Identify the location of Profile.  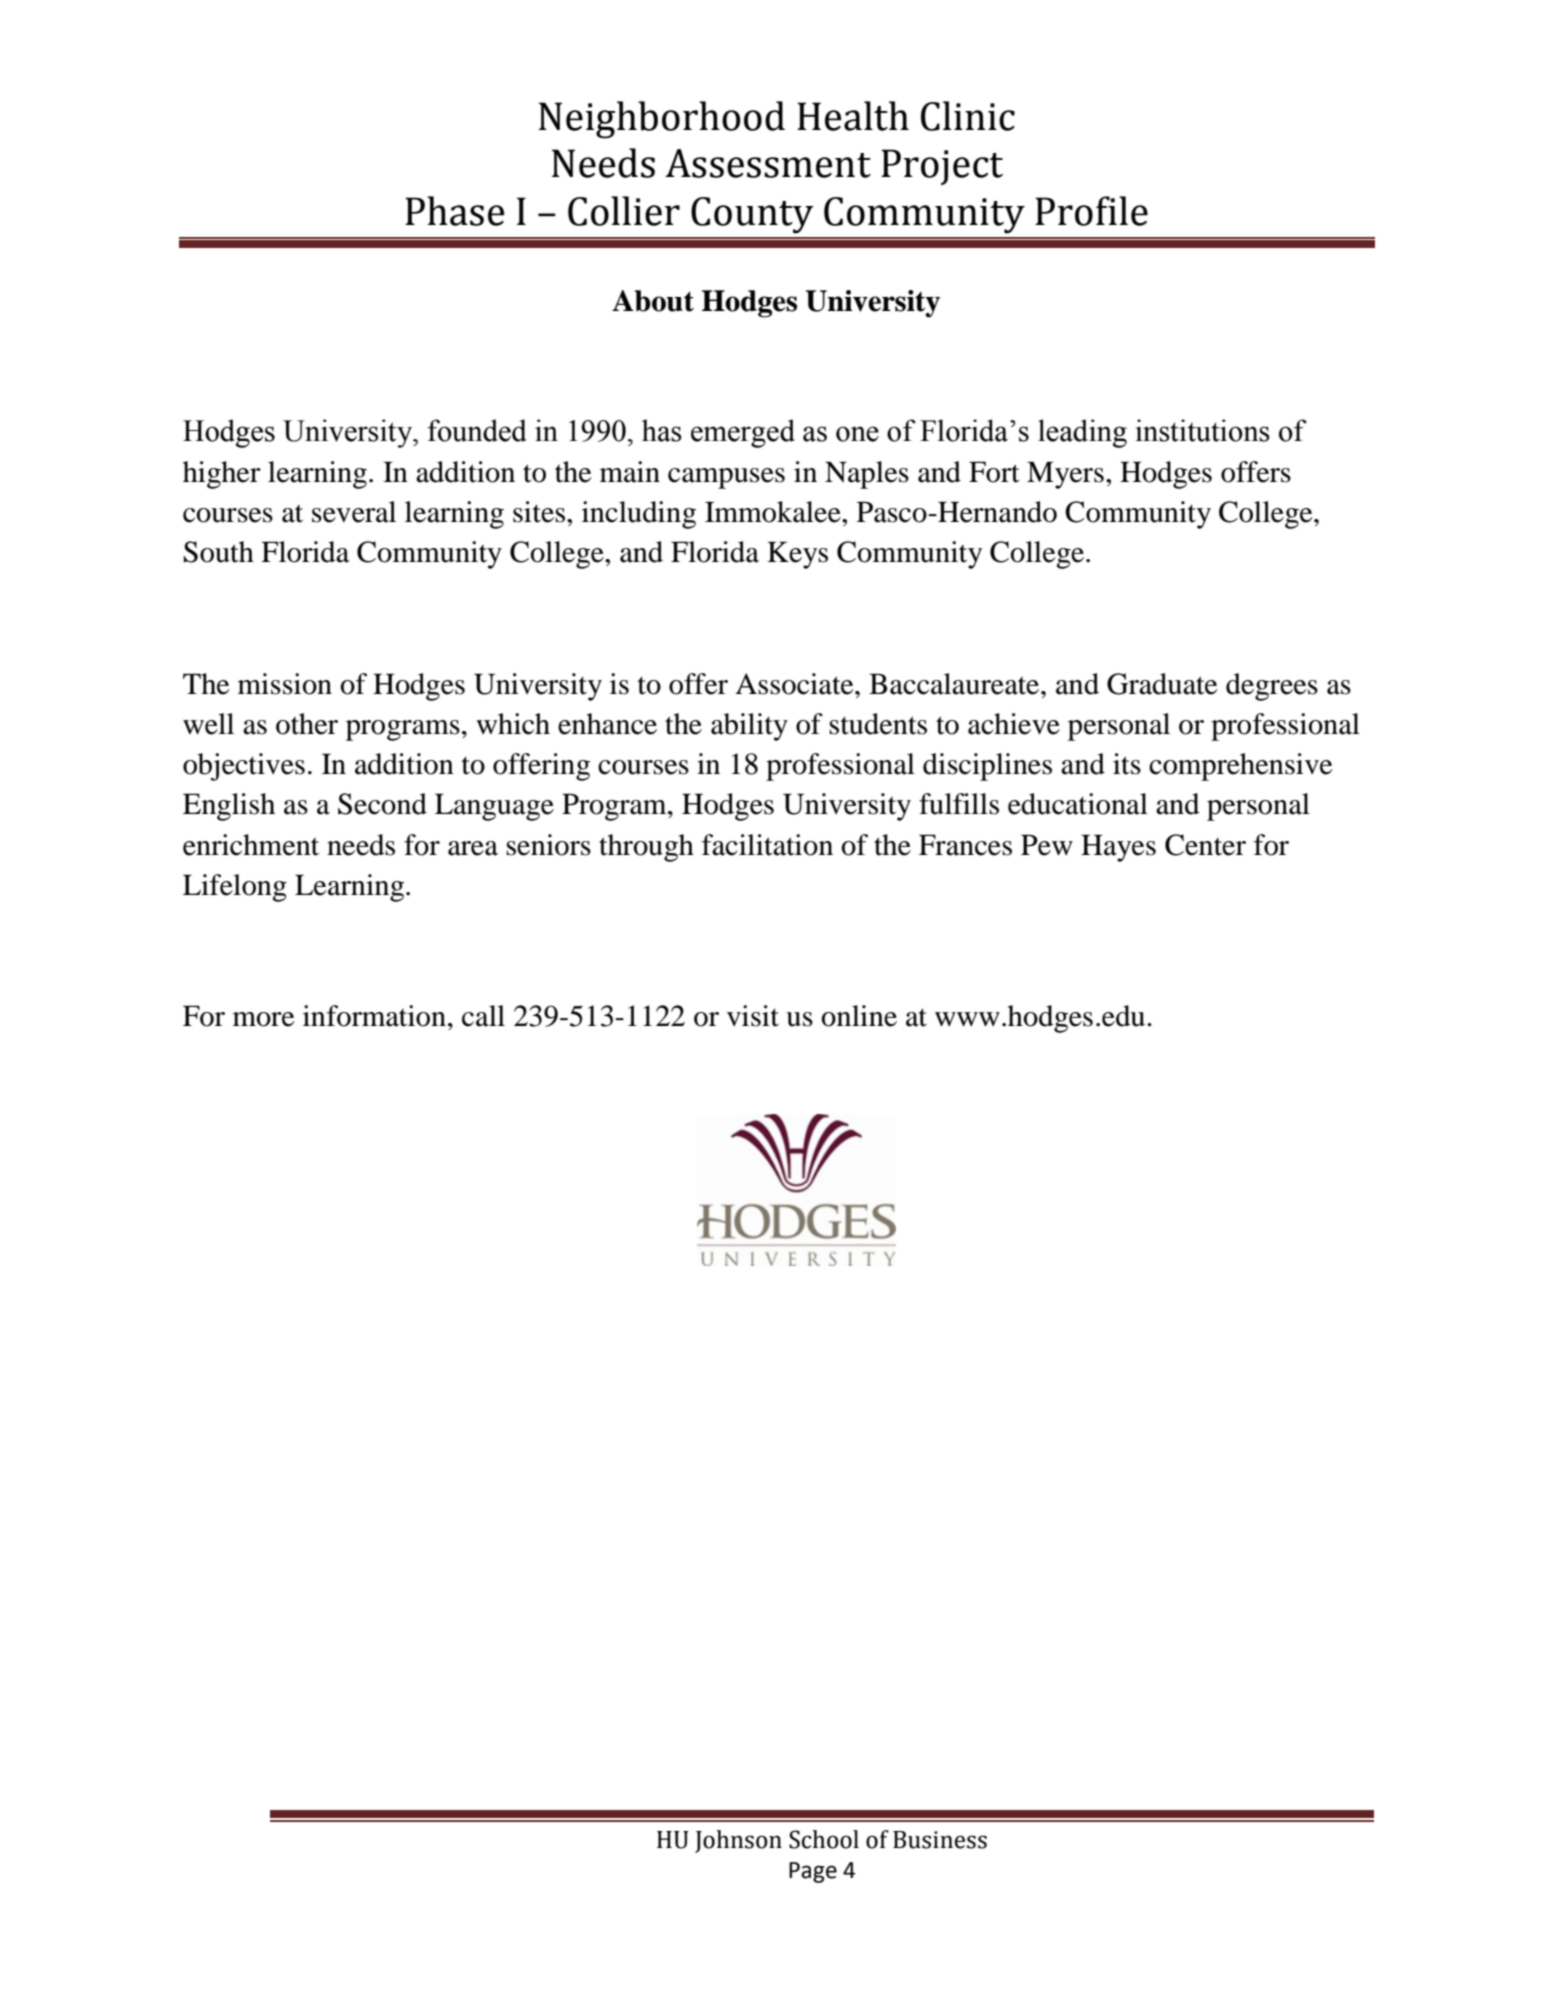
(1091, 211).
